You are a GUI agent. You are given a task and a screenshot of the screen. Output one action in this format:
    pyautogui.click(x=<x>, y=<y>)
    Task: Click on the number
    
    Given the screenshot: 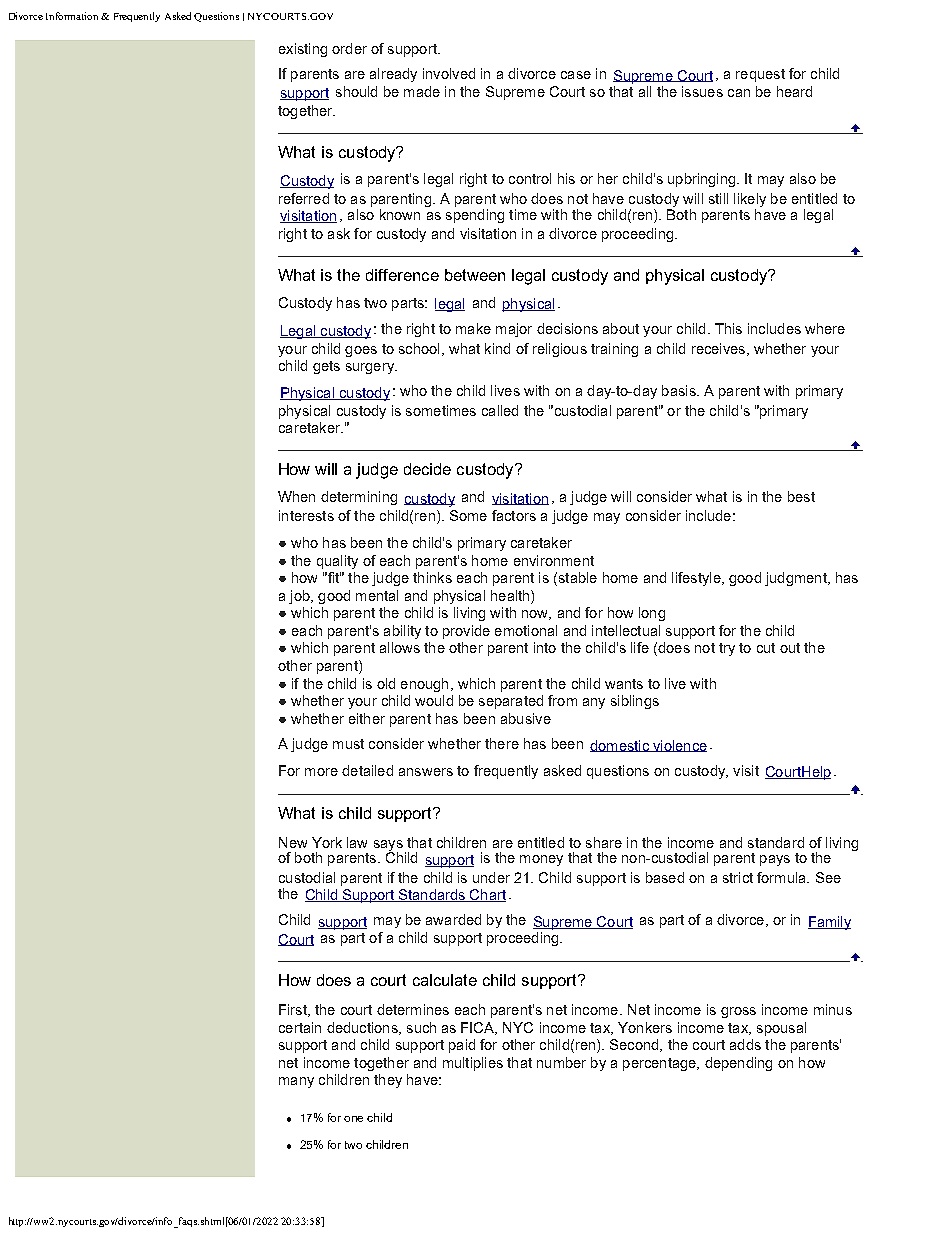 What is the action you would take?
    pyautogui.click(x=561, y=1062)
